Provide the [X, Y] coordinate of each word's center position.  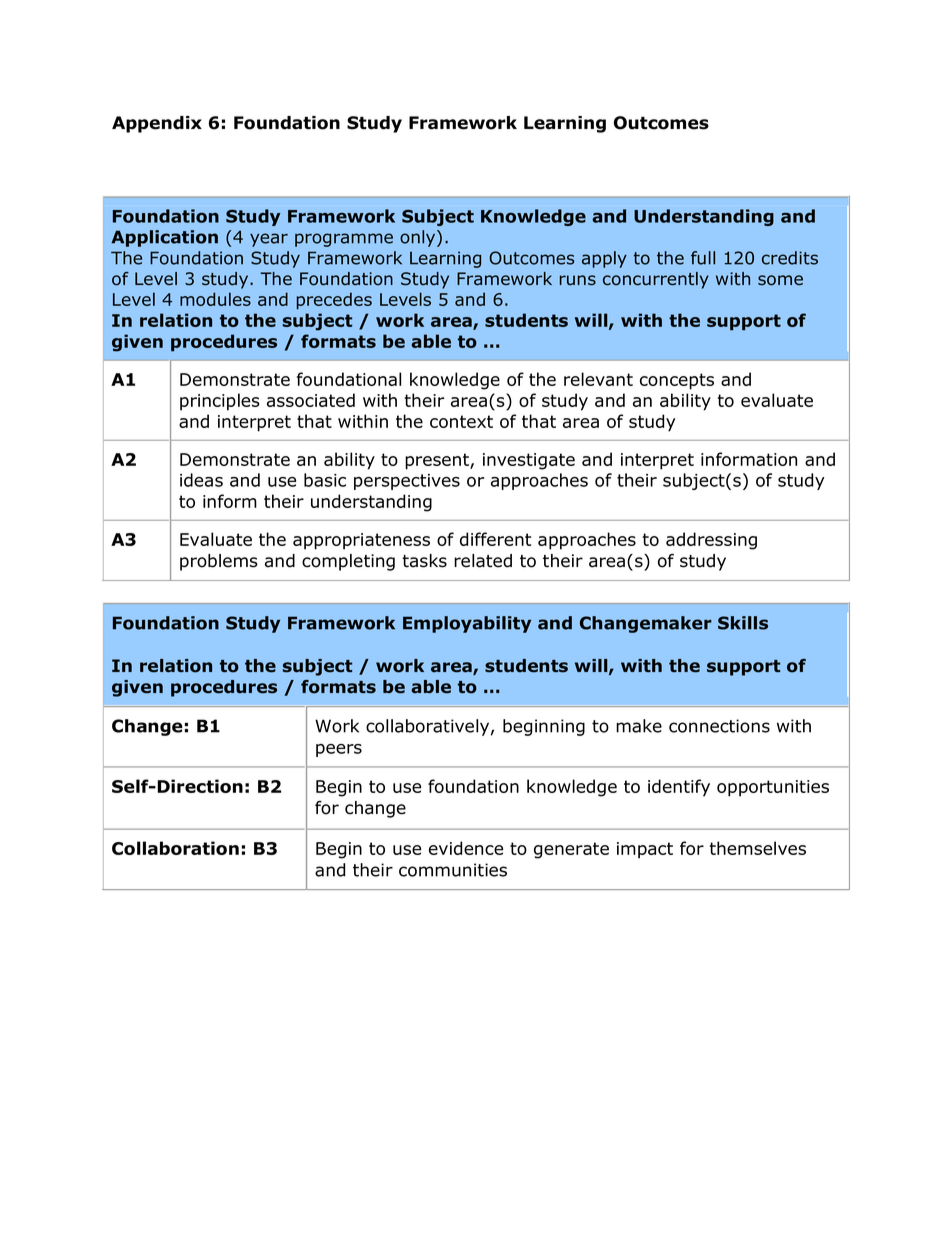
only [419, 238]
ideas [201, 480]
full [703, 258]
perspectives [407, 482]
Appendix [157, 124]
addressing [711, 541]
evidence [466, 848]
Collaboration [175, 848]
